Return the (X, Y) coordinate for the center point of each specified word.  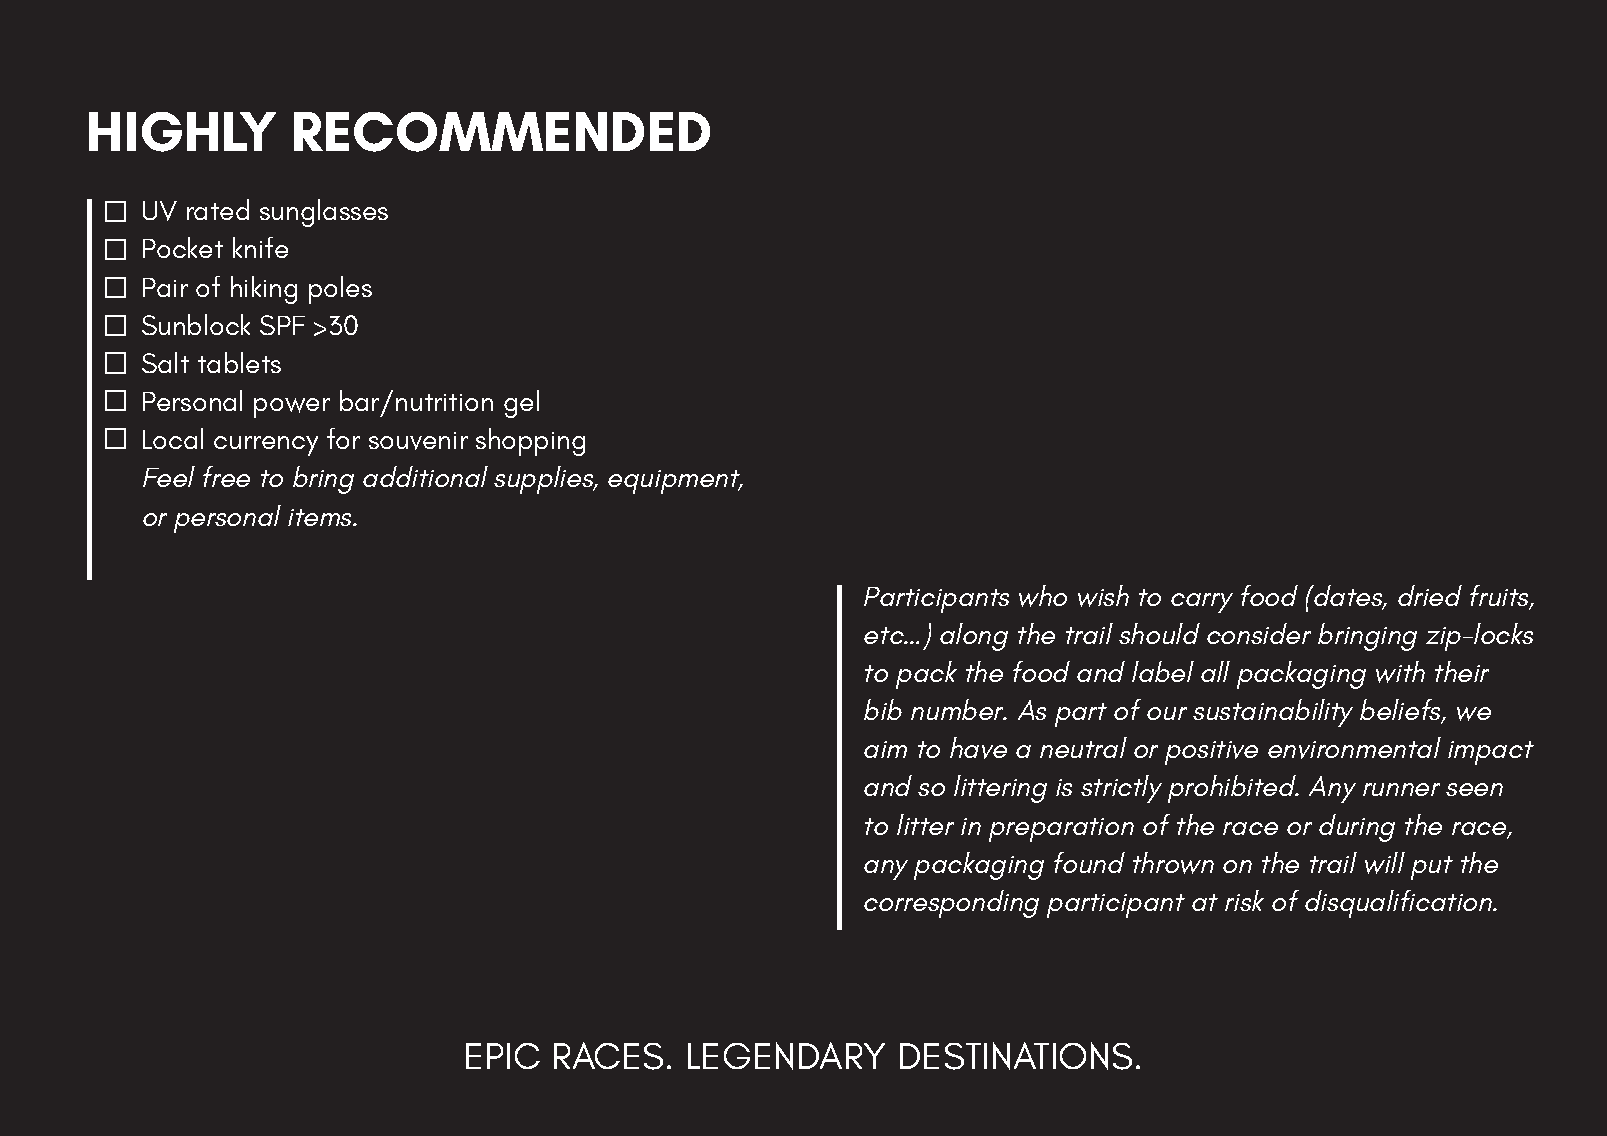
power (292, 408)
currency (266, 446)
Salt (165, 362)
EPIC (503, 1056)
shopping (530, 442)
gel (521, 404)
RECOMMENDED (502, 132)
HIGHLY (182, 132)
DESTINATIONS (1016, 1056)
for (343, 438)
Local (173, 438)
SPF (282, 325)
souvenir (418, 441)
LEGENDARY (786, 1056)
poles (340, 290)
